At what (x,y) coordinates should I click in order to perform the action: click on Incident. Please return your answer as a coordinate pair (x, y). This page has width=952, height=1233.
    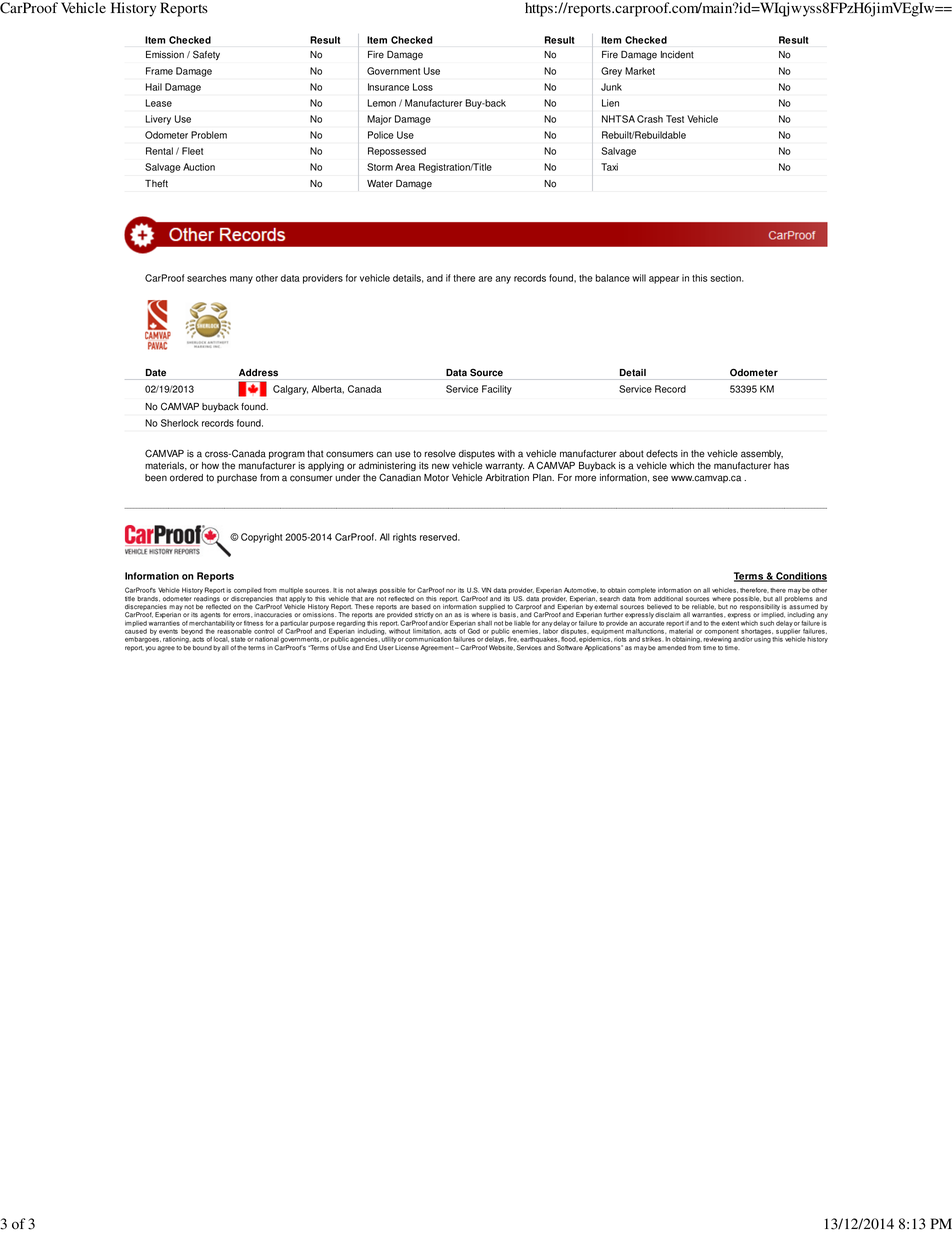
    Looking at the image, I should click on (677, 55).
